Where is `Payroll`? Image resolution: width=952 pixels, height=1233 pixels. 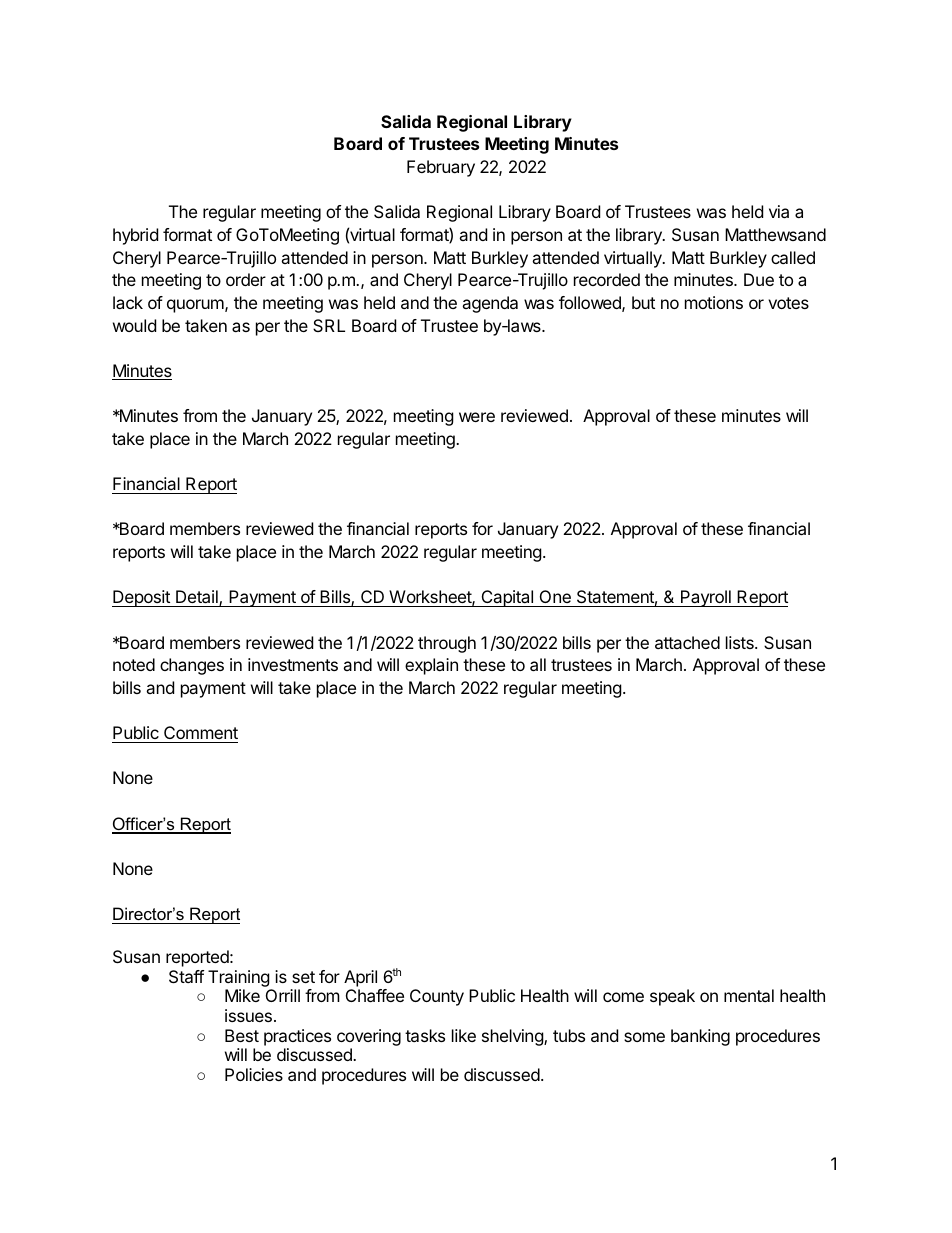 Payroll is located at coordinates (706, 598).
